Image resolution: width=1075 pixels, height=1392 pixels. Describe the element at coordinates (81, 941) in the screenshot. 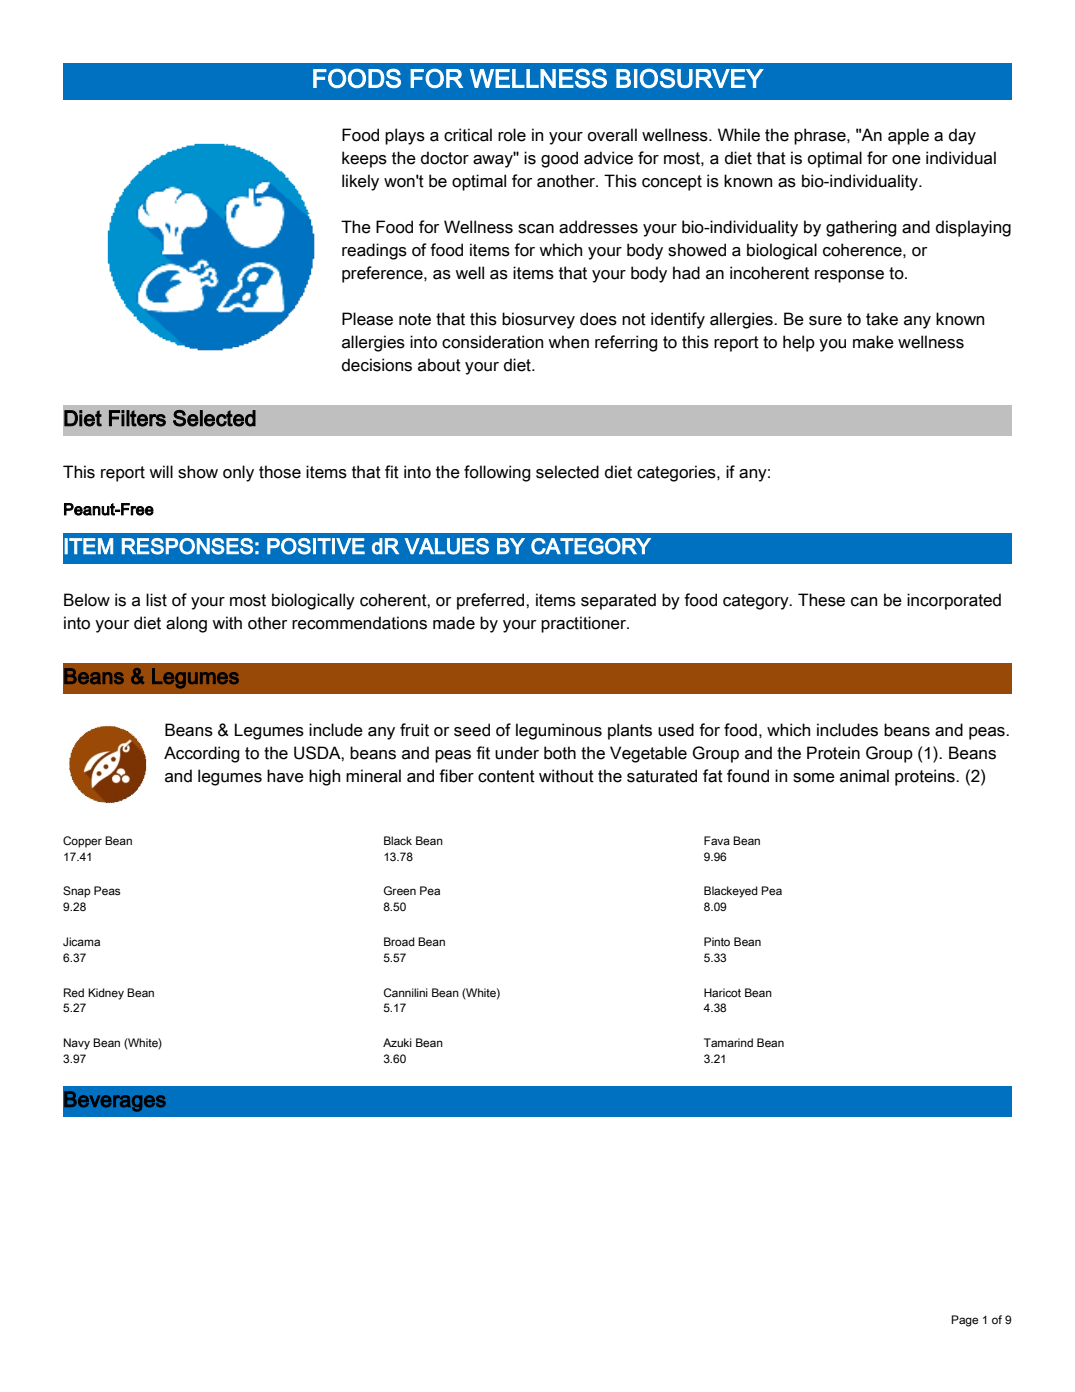

I see `Jicama` at that location.
